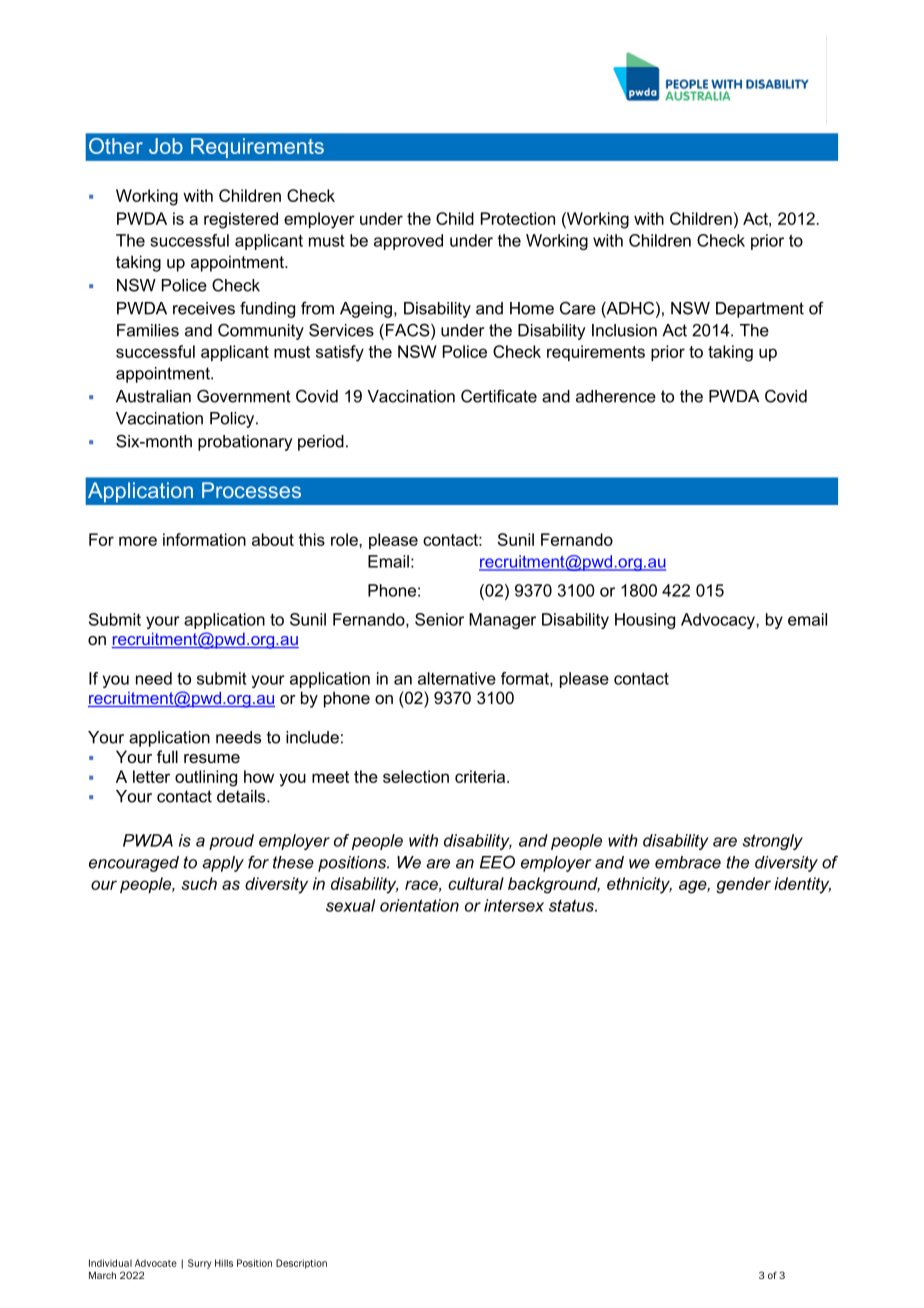  Describe the element at coordinates (476, 883) in the image. I see `cultural` at that location.
